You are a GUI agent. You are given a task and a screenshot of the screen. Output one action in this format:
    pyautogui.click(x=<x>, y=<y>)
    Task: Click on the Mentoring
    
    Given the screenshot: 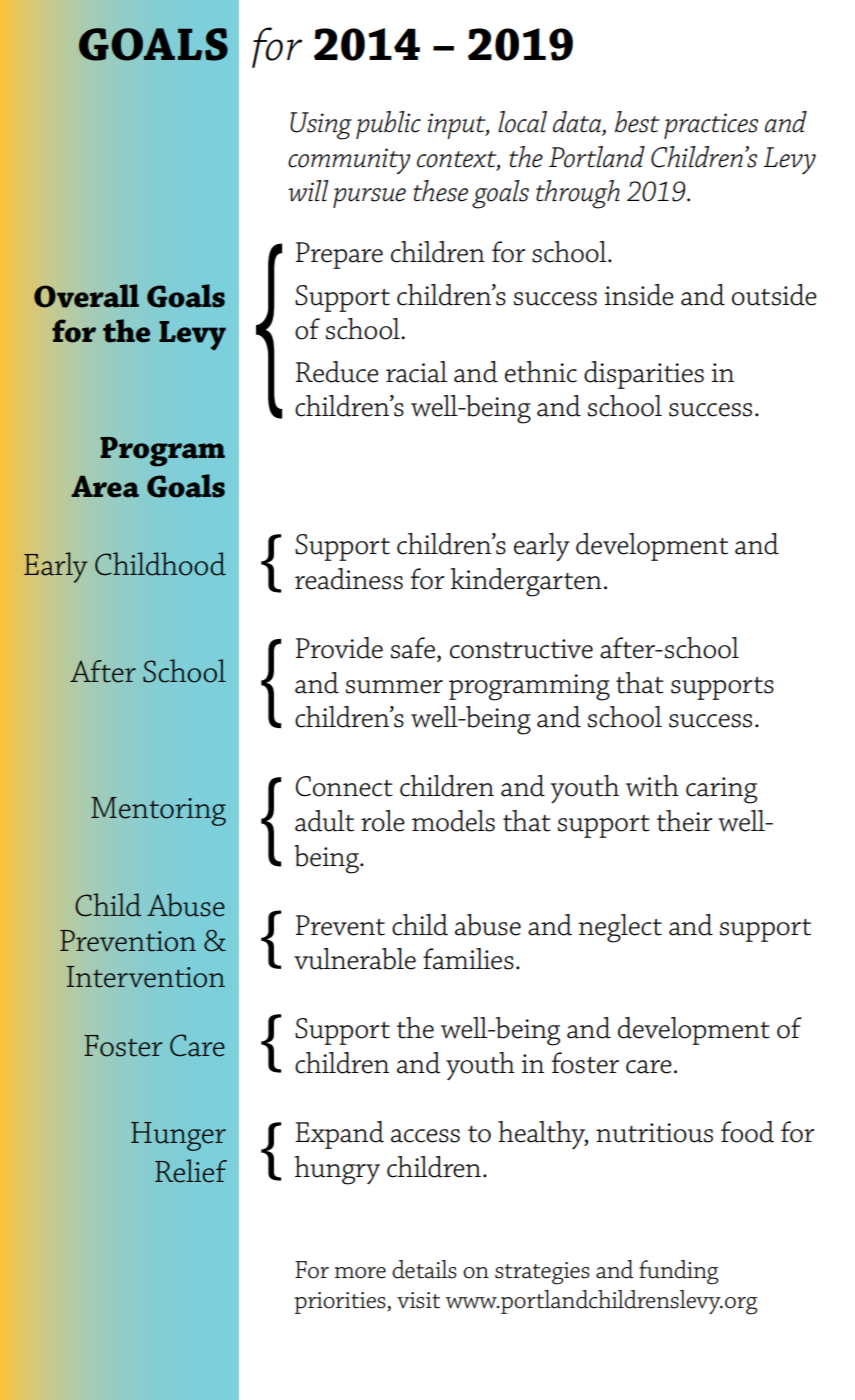 What is the action you would take?
    pyautogui.click(x=158, y=811)
